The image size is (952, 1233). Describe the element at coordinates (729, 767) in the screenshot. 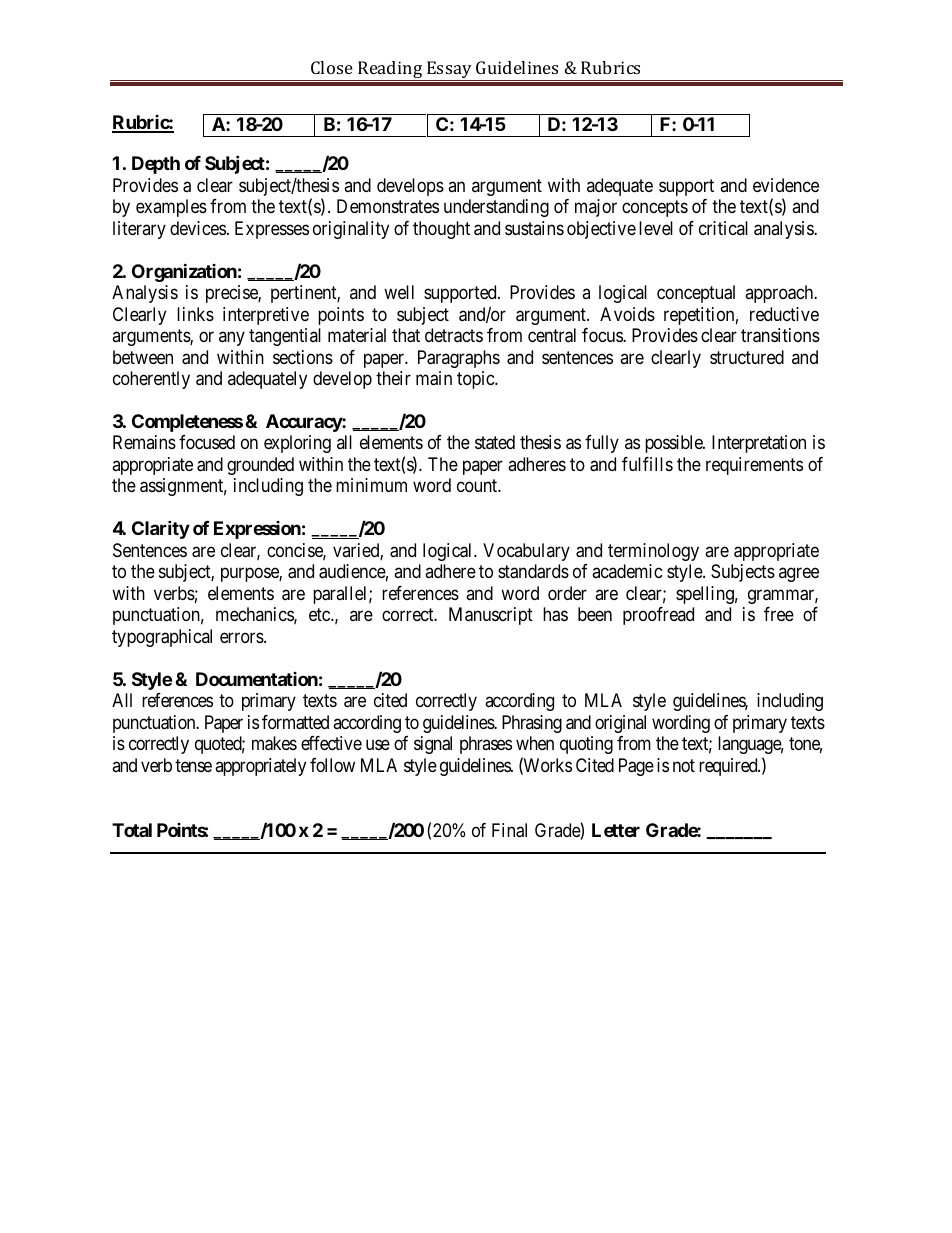

I see `required` at that location.
